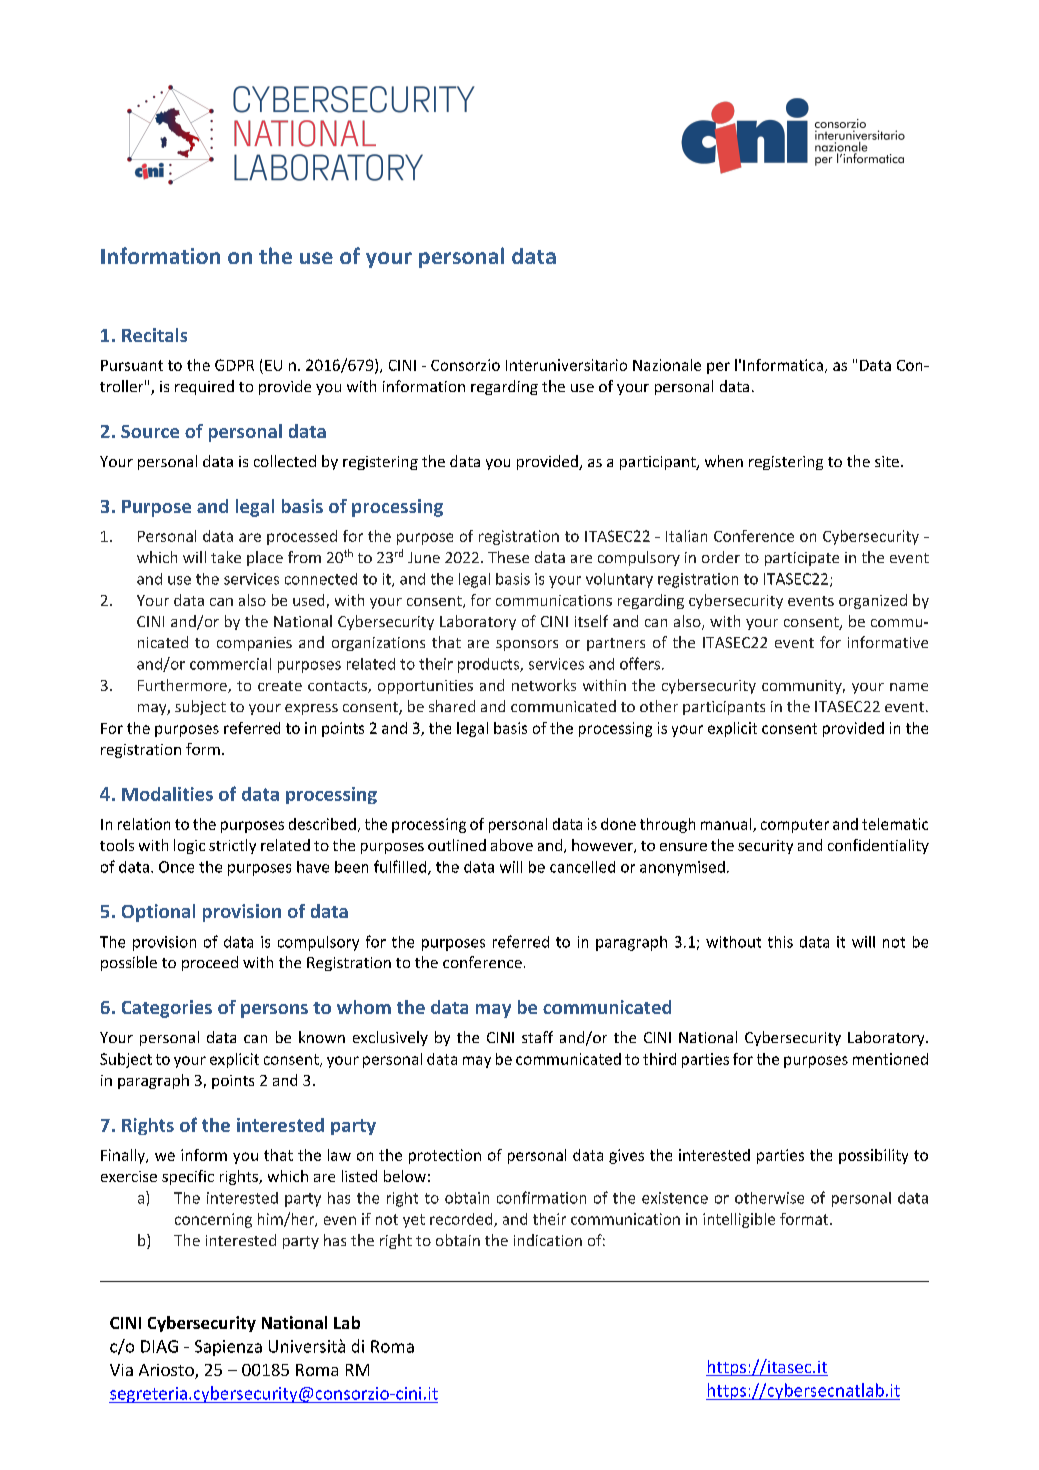 Image resolution: width=1039 pixels, height=1470 pixels. What do you see at coordinates (188, 1177) in the screenshot?
I see `specific` at bounding box center [188, 1177].
